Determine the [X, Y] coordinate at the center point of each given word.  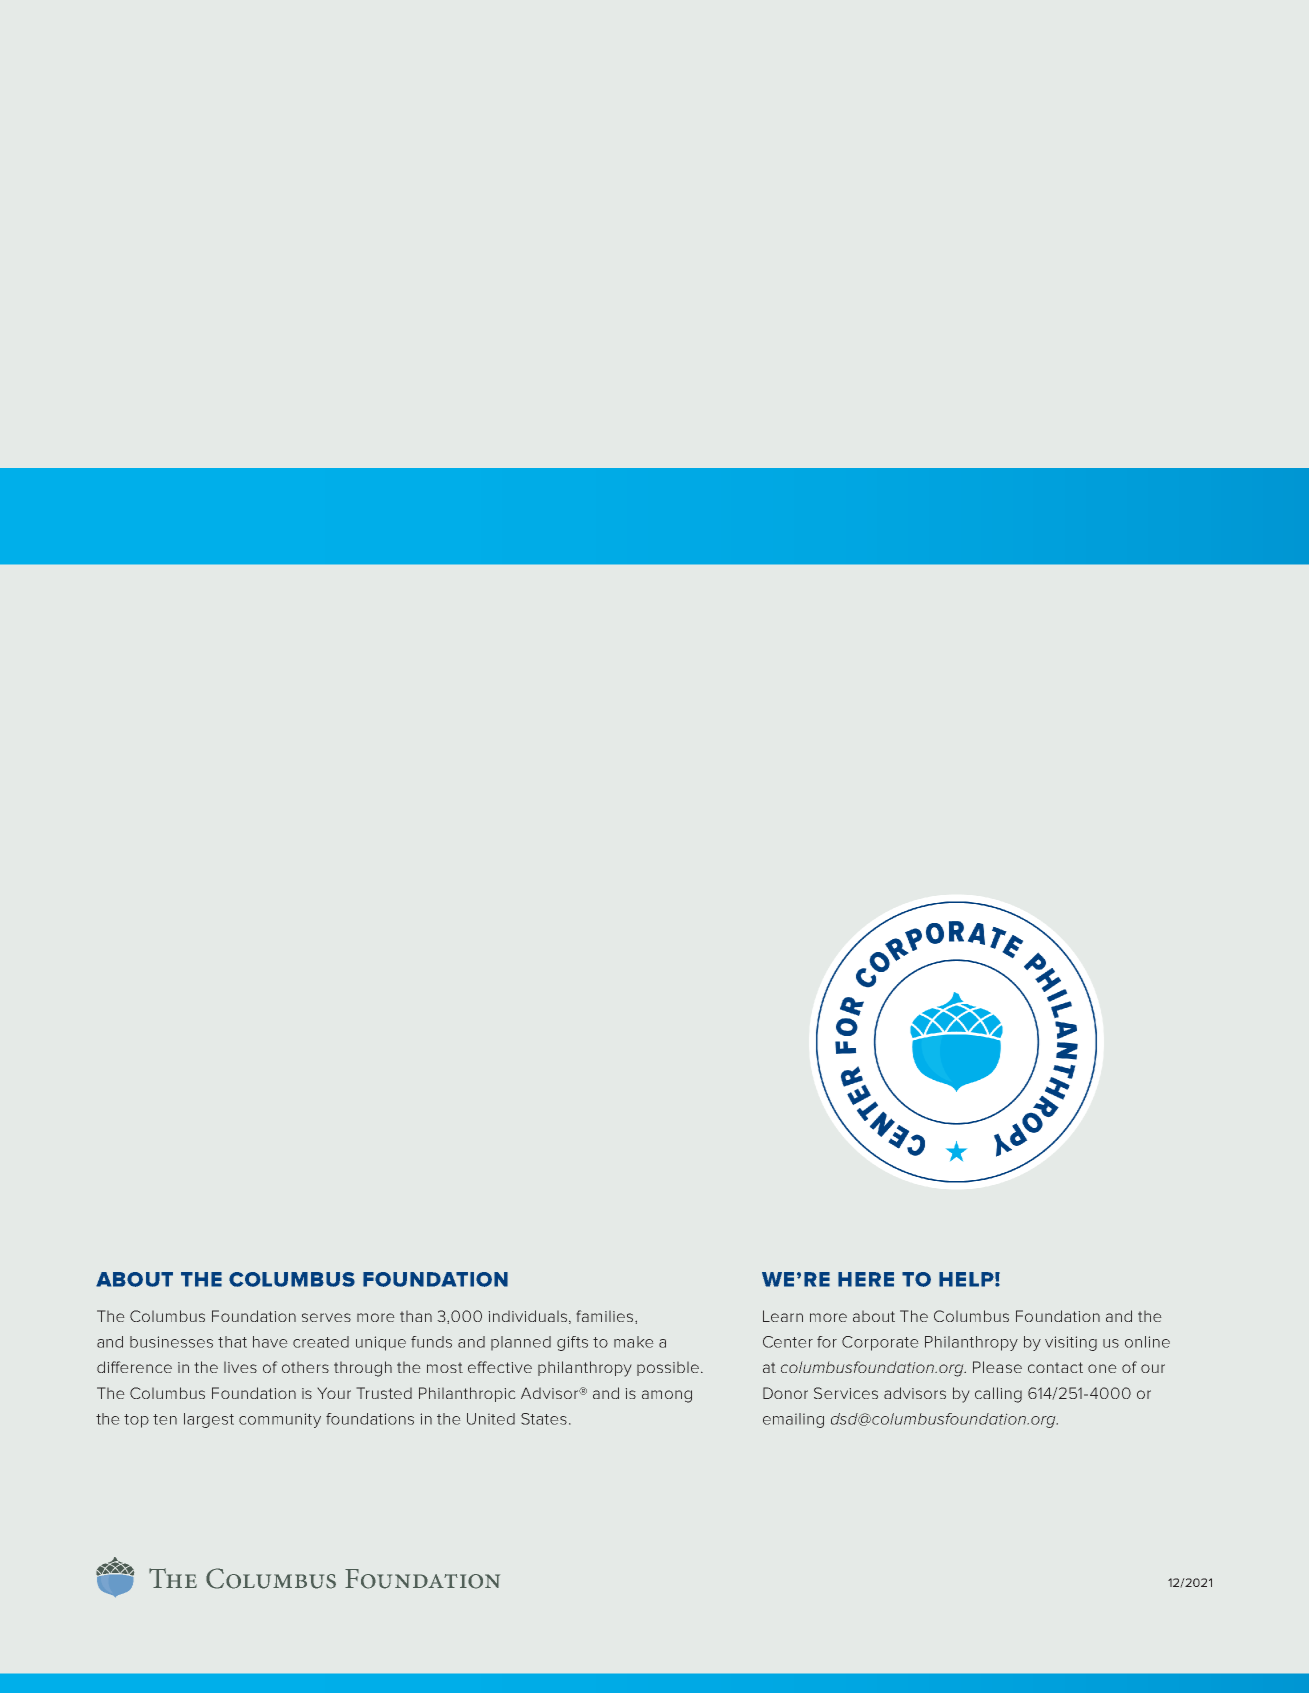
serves [326, 1317]
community [280, 1420]
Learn [783, 1316]
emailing [793, 1420]
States [544, 1419]
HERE [866, 1279]
